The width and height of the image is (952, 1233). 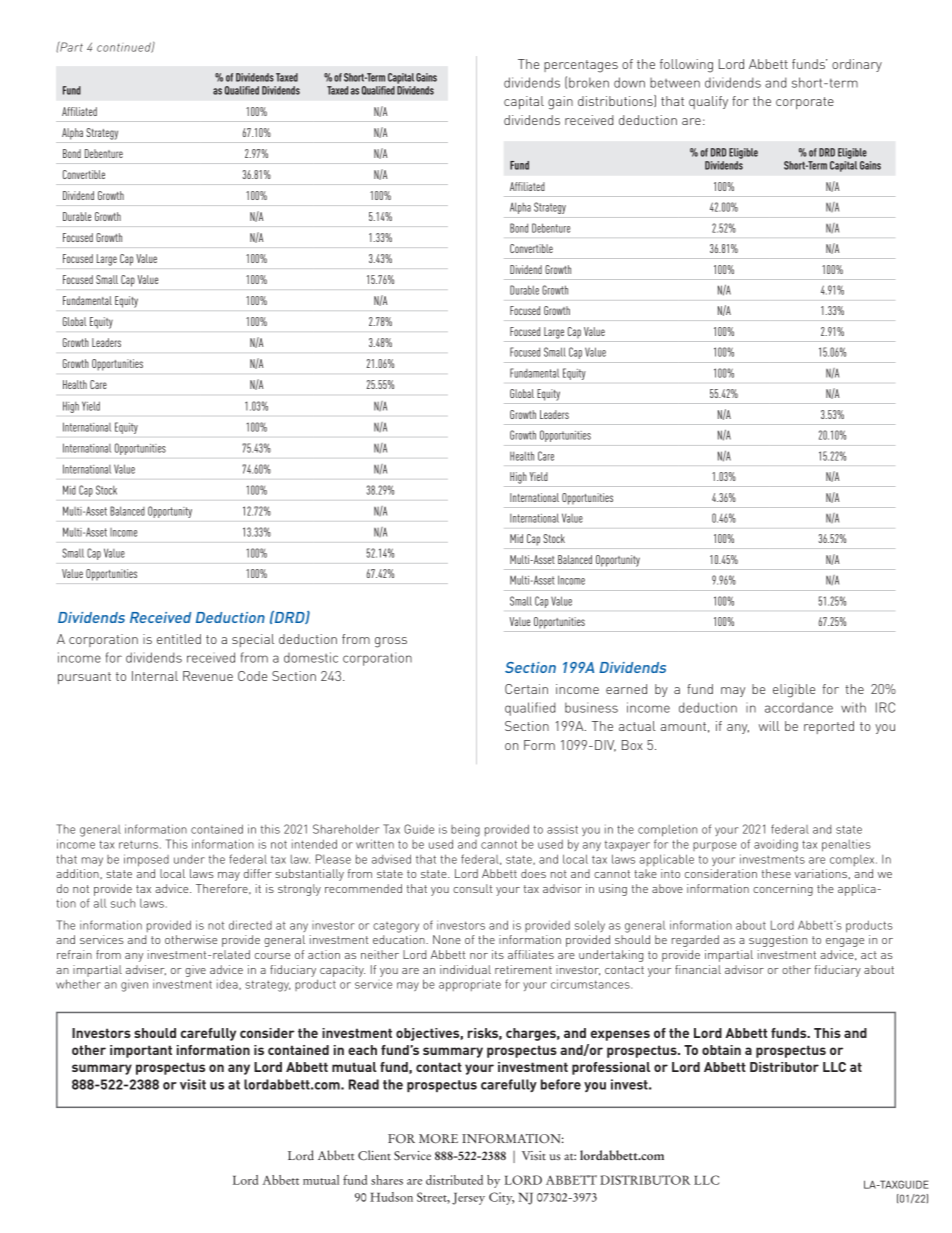 I want to click on broken, so click(x=589, y=82).
